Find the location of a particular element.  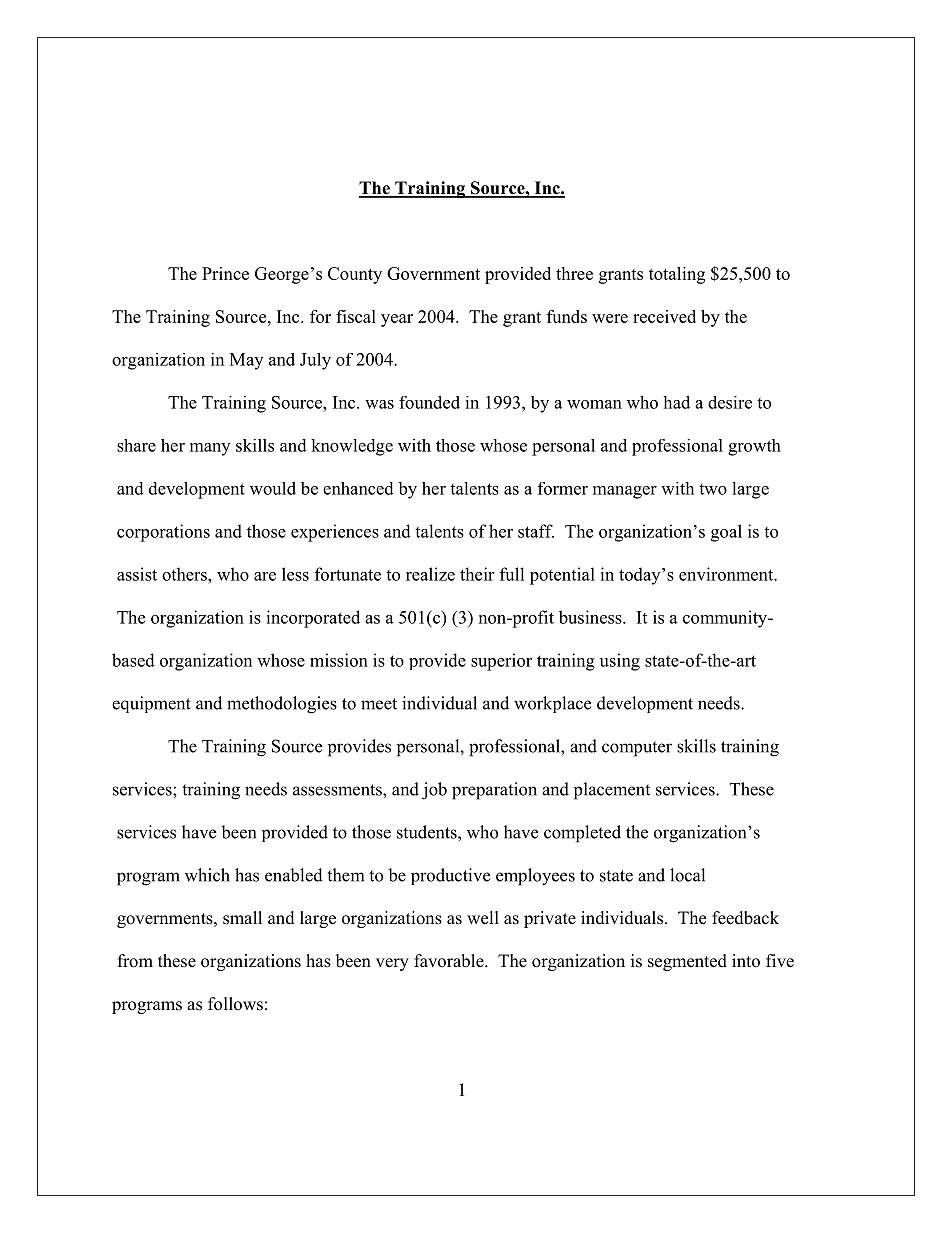

segmented is located at coordinates (687, 962).
